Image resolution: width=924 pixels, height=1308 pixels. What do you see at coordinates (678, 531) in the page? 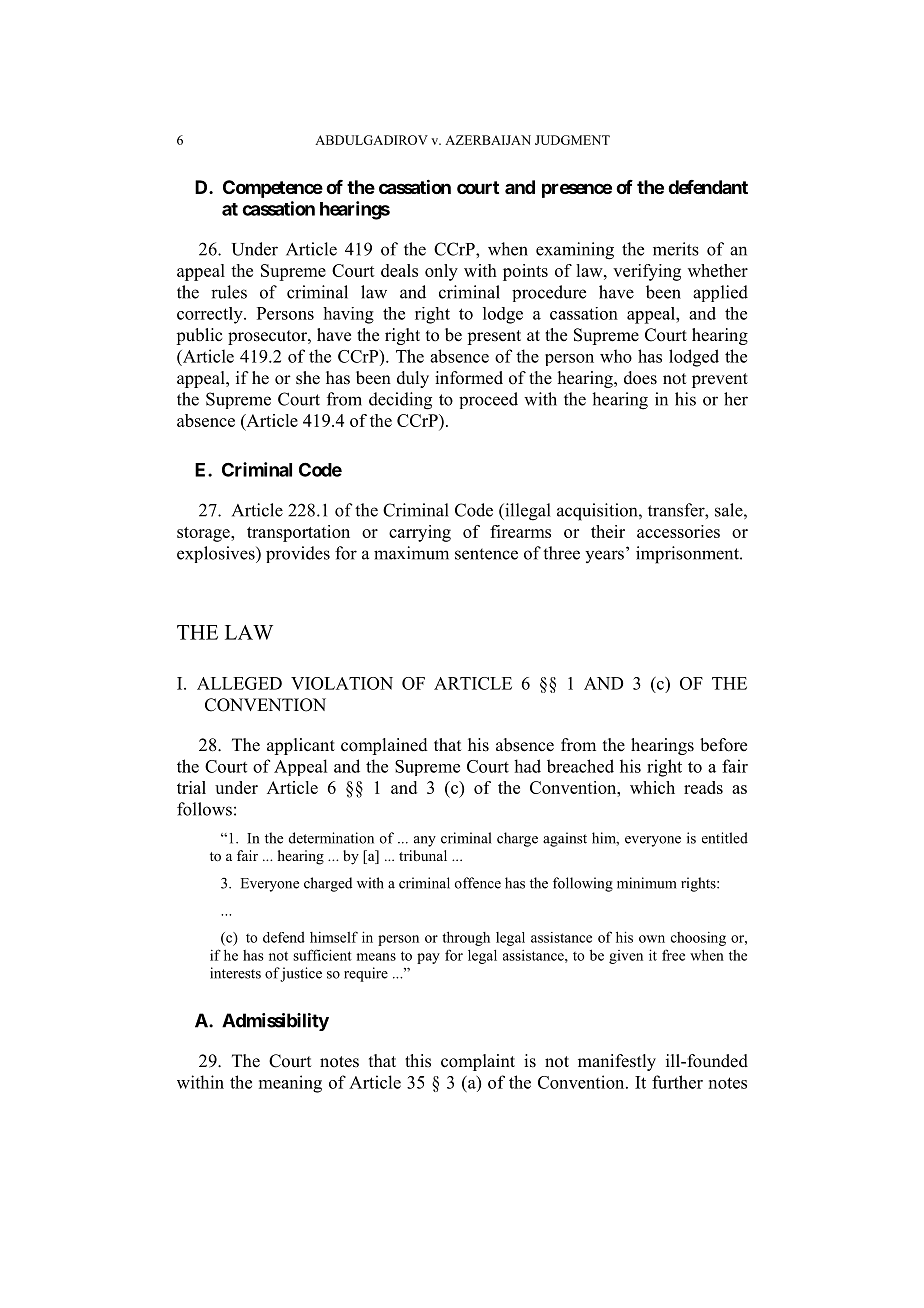
I see `accessories` at bounding box center [678, 531].
